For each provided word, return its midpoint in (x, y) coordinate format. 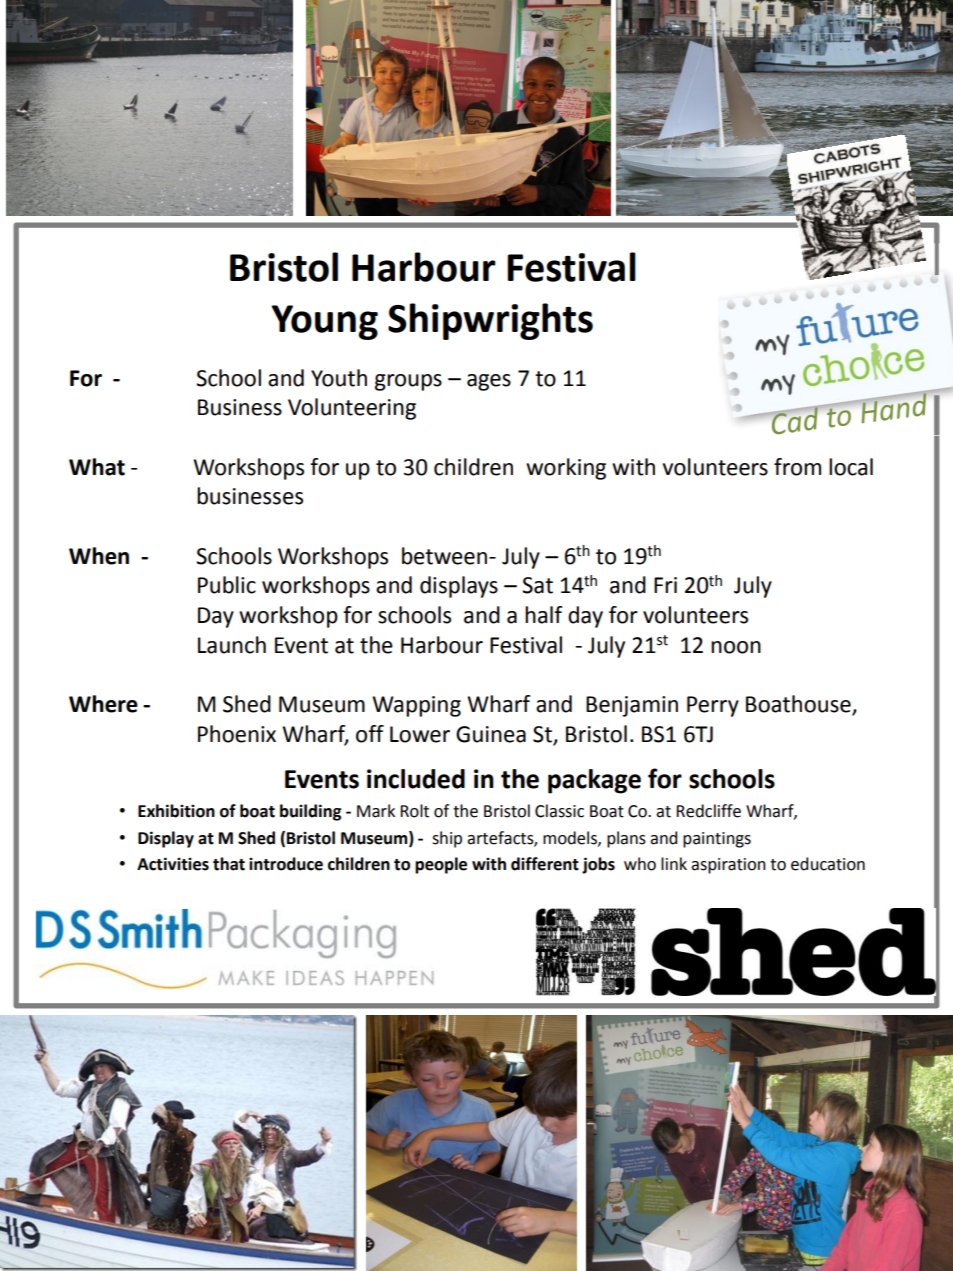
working (566, 469)
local (851, 467)
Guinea (491, 734)
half (543, 615)
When (99, 556)
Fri (665, 585)
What (97, 467)
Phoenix (237, 734)
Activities (173, 864)
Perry (713, 706)
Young (324, 322)
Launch (232, 645)
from (797, 467)
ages (489, 382)
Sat (537, 585)
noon (736, 647)
